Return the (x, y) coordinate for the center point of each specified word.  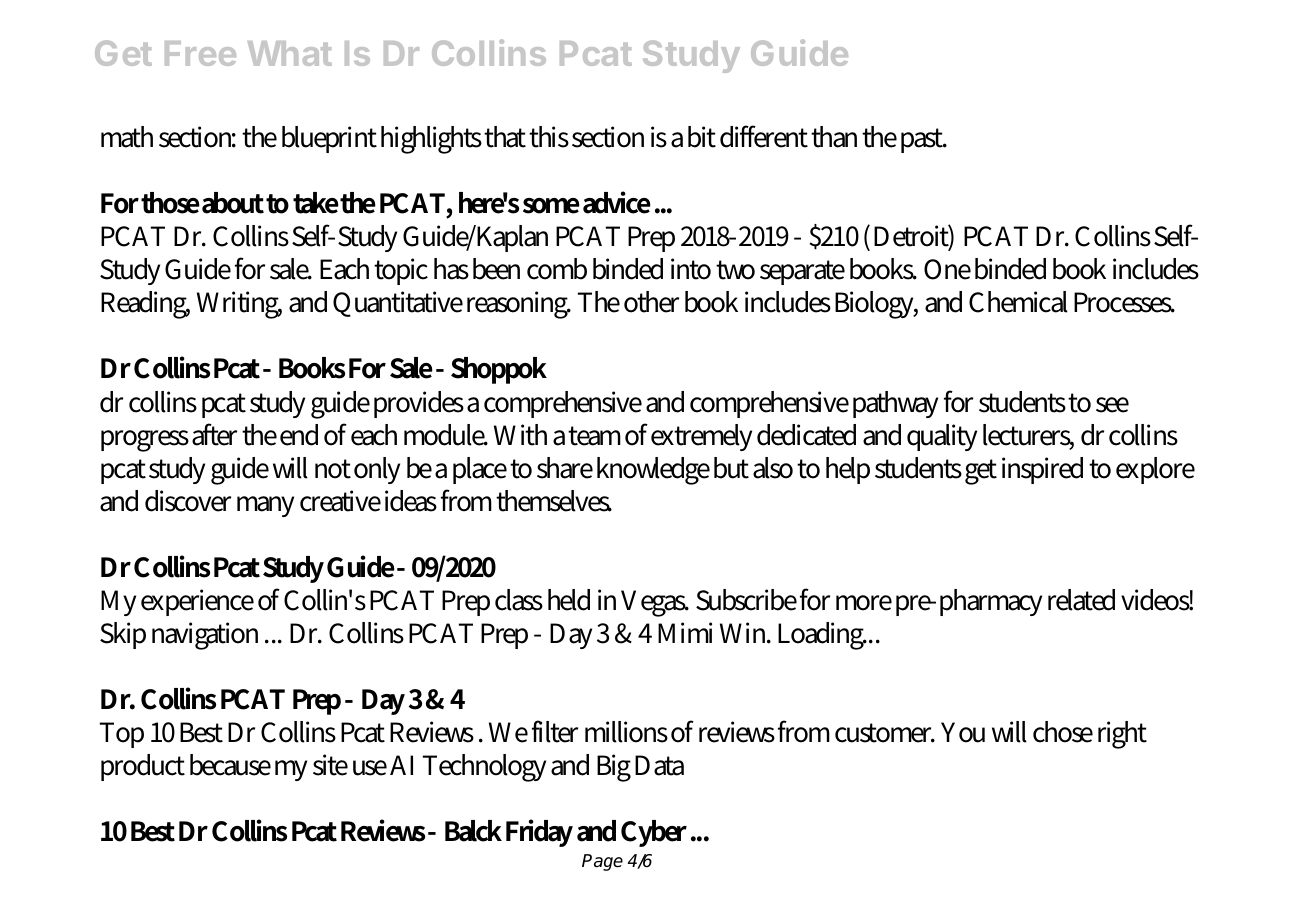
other (651, 302)
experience (197, 602)
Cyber (654, 833)
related (1081, 600)
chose (1063, 732)
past (923, 140)
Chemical (1018, 302)
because (230, 765)
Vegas (654, 603)
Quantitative (398, 304)
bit (702, 137)
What (290, 53)
